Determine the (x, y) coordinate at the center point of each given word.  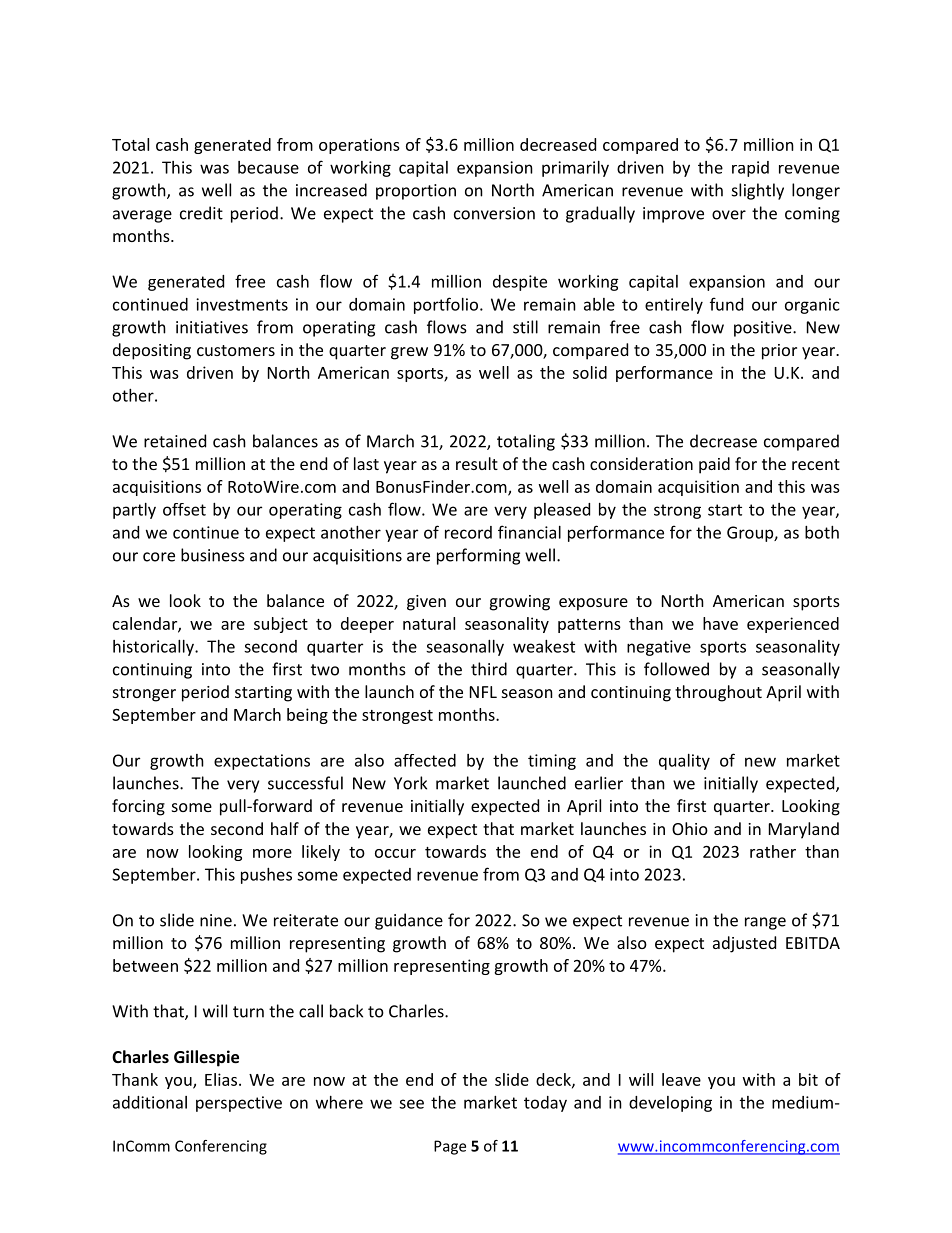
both (822, 532)
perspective (239, 1104)
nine (216, 920)
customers (236, 350)
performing (478, 556)
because (268, 167)
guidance (409, 921)
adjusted (744, 944)
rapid (750, 169)
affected (425, 760)
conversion (494, 213)
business (213, 555)
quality (684, 762)
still (525, 327)
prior (779, 352)
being (307, 716)
